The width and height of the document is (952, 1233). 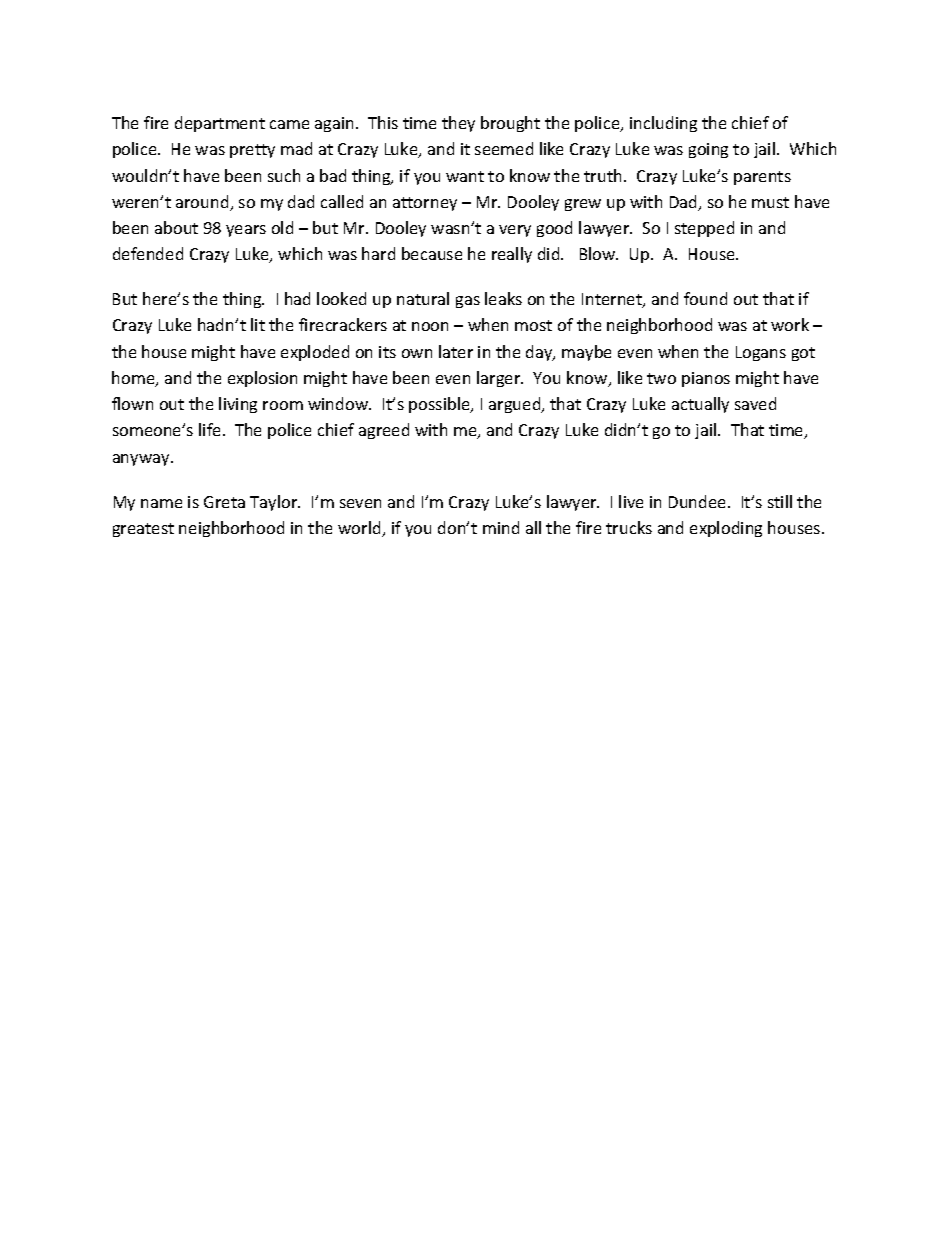 I want to click on exploding, so click(x=726, y=529).
